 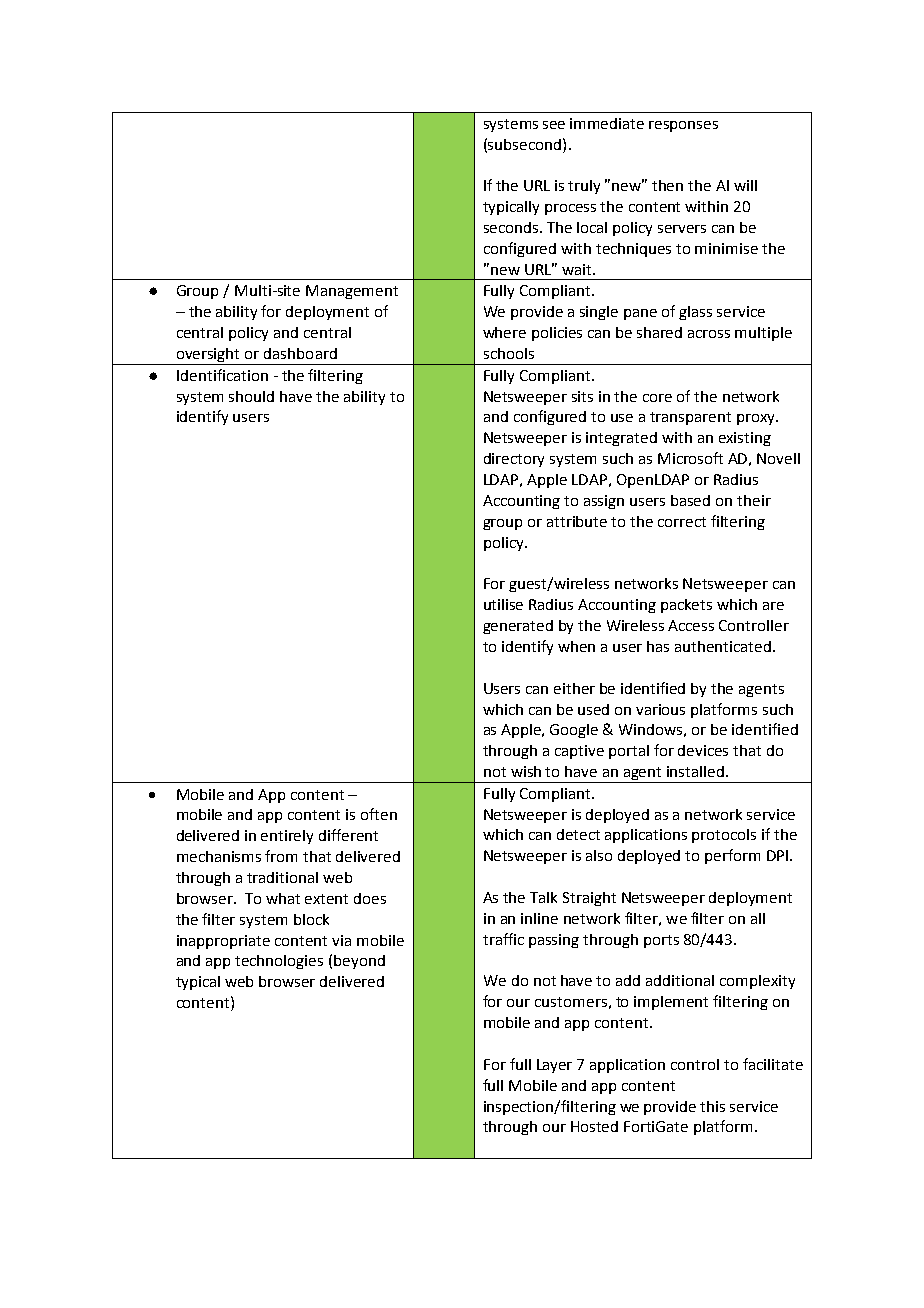 I want to click on Management, so click(x=352, y=292).
